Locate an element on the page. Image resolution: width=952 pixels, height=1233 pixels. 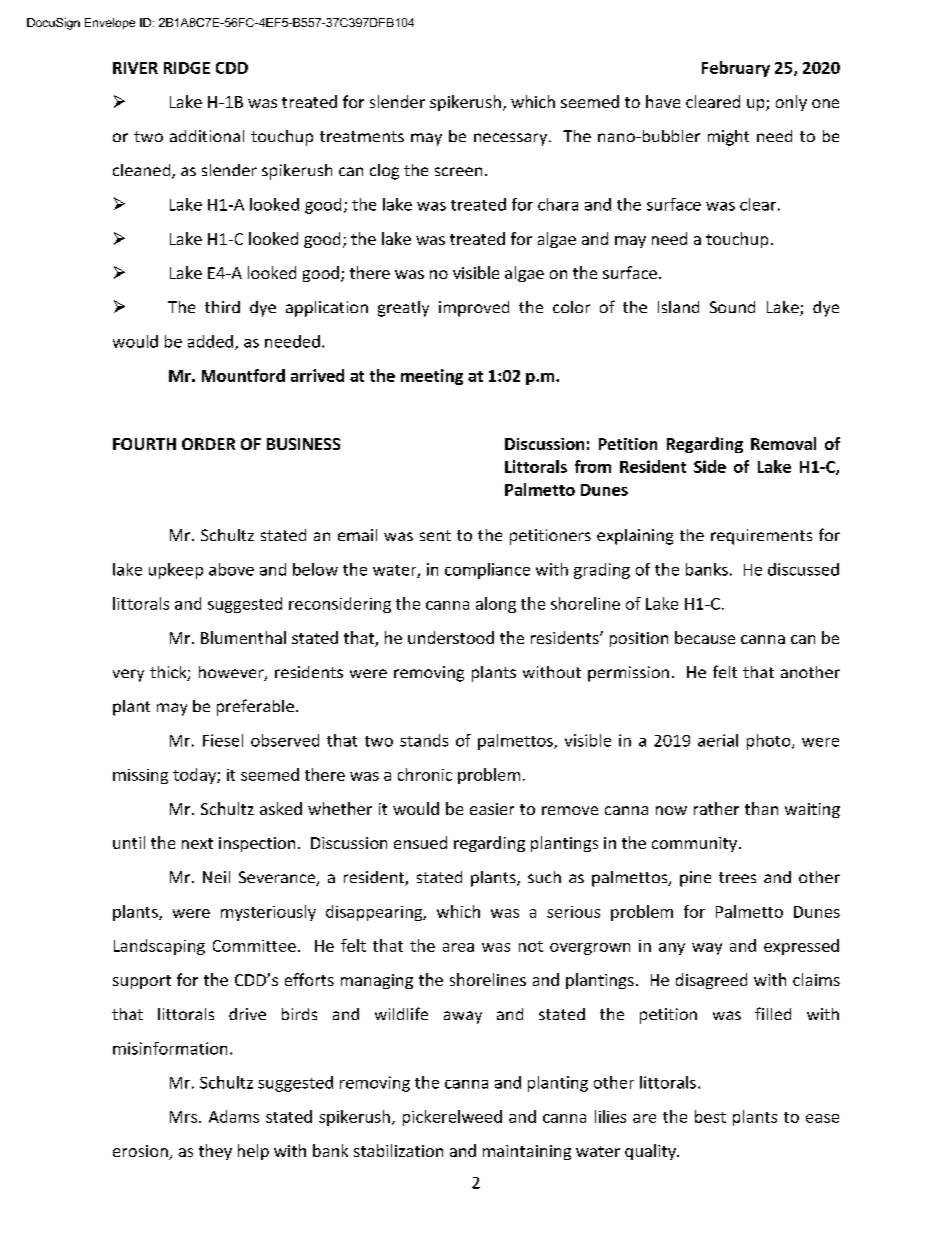
Blumenthal is located at coordinates (243, 637).
